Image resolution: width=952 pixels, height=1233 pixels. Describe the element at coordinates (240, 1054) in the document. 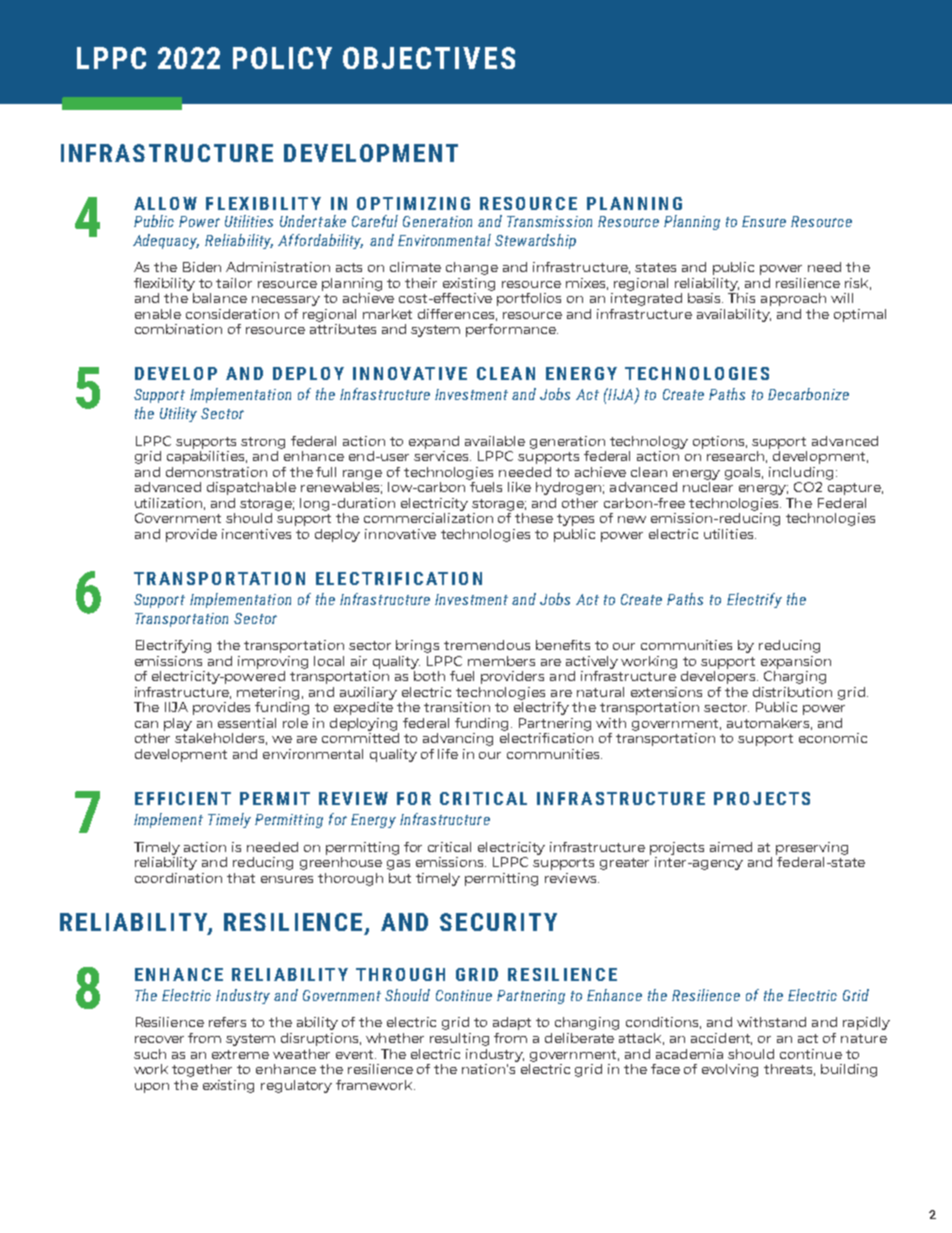

I see `extreme` at that location.
